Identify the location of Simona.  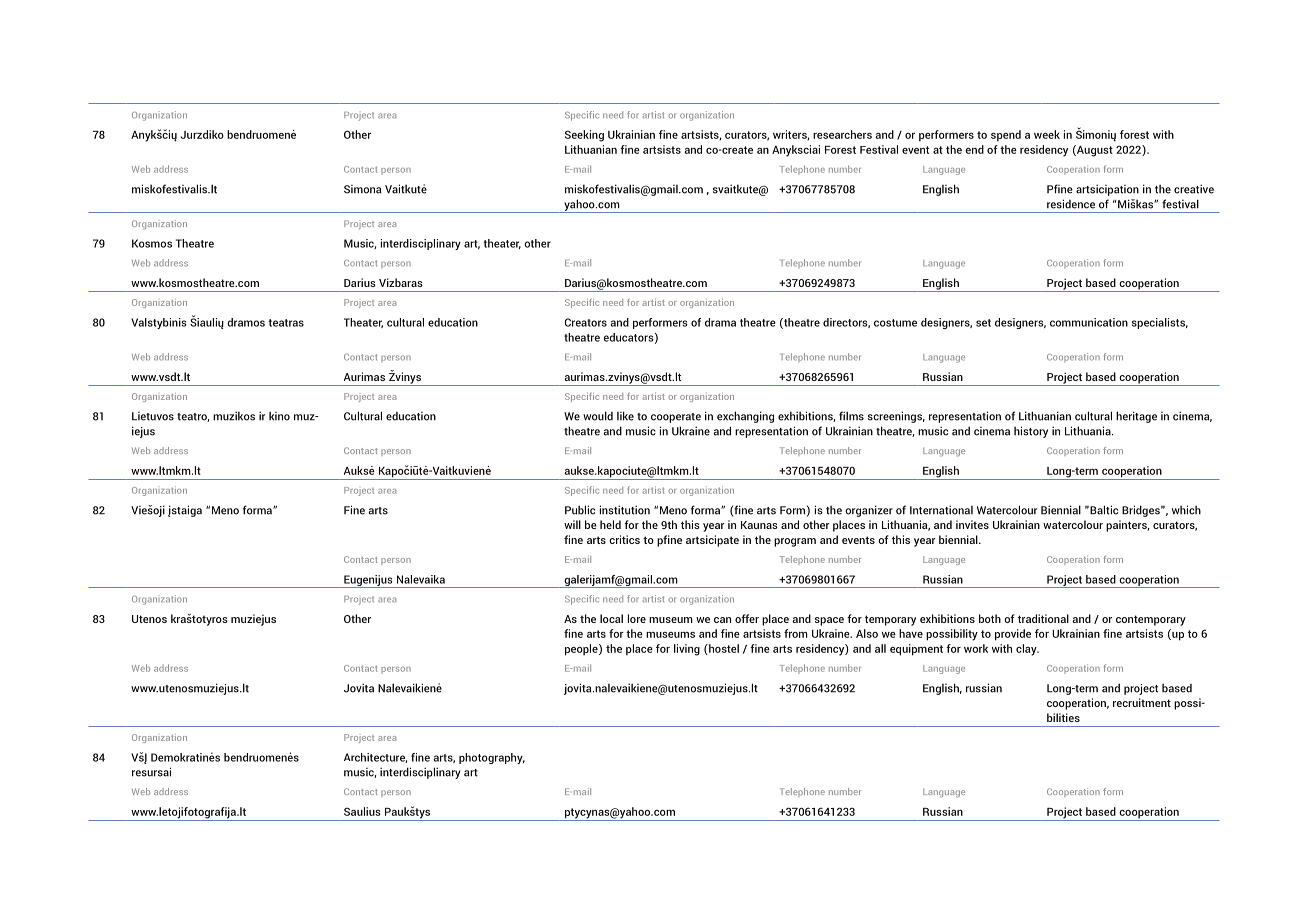
(363, 189).
